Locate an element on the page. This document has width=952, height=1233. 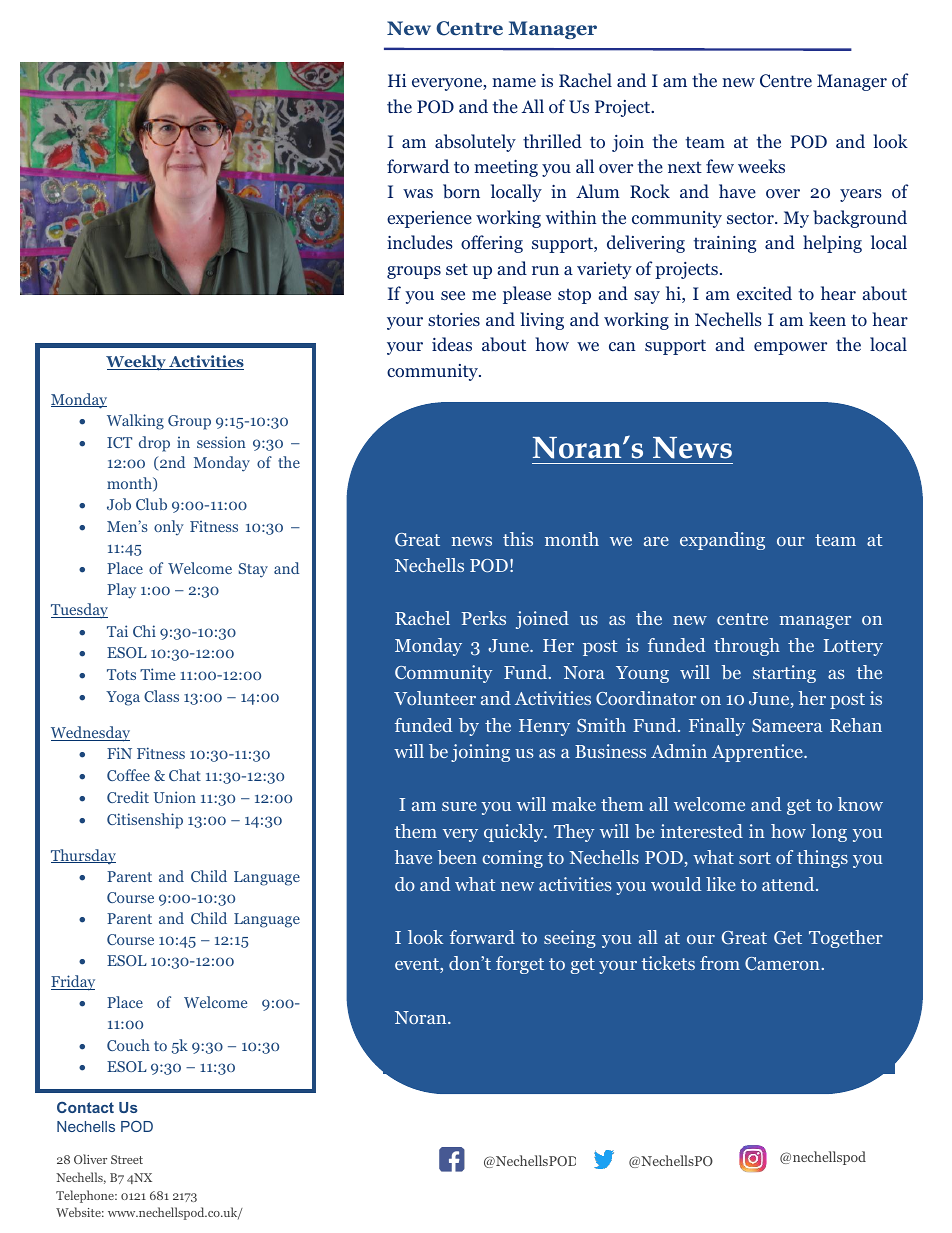
event is located at coordinates (418, 965).
